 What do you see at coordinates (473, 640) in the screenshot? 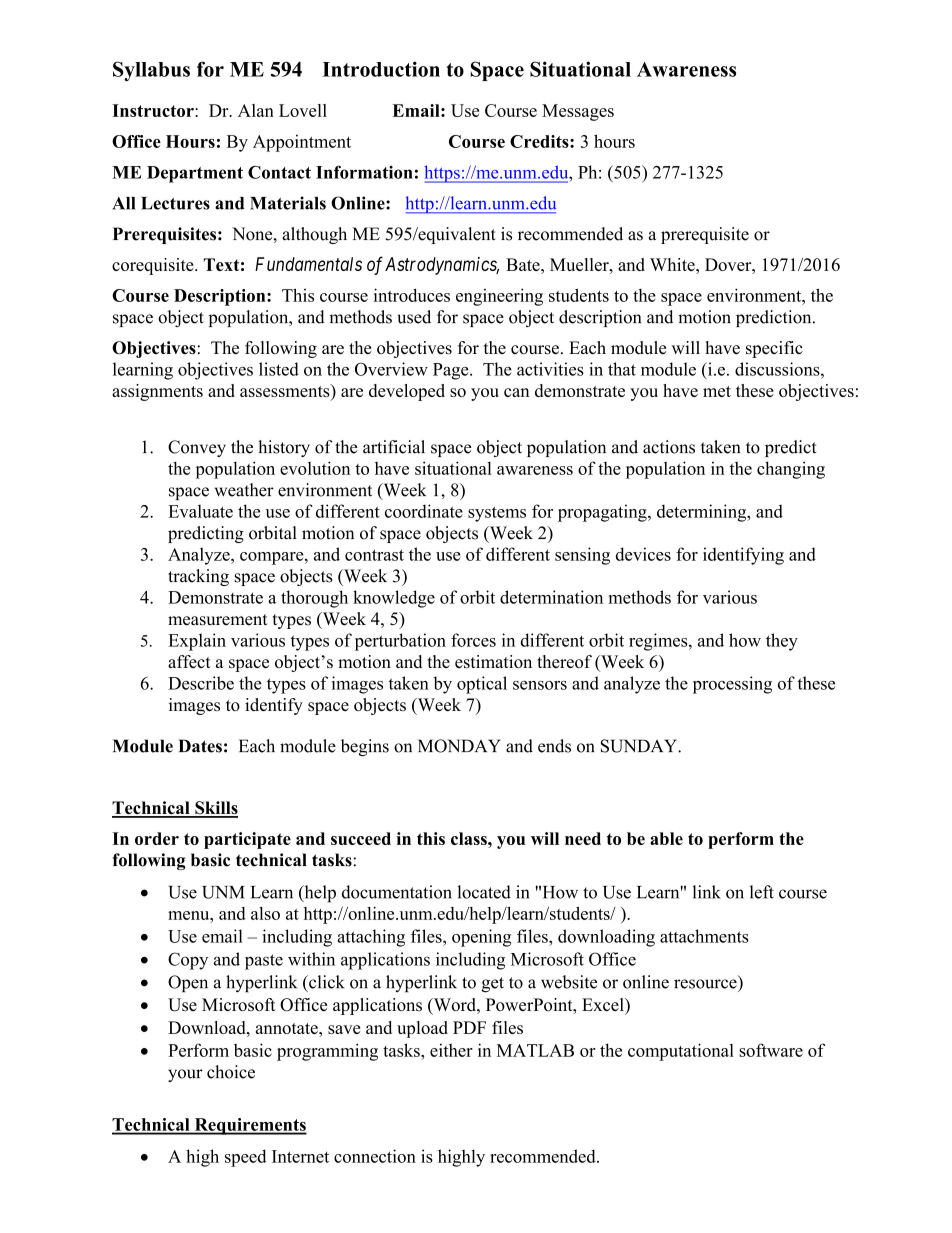
I see `forces` at bounding box center [473, 640].
